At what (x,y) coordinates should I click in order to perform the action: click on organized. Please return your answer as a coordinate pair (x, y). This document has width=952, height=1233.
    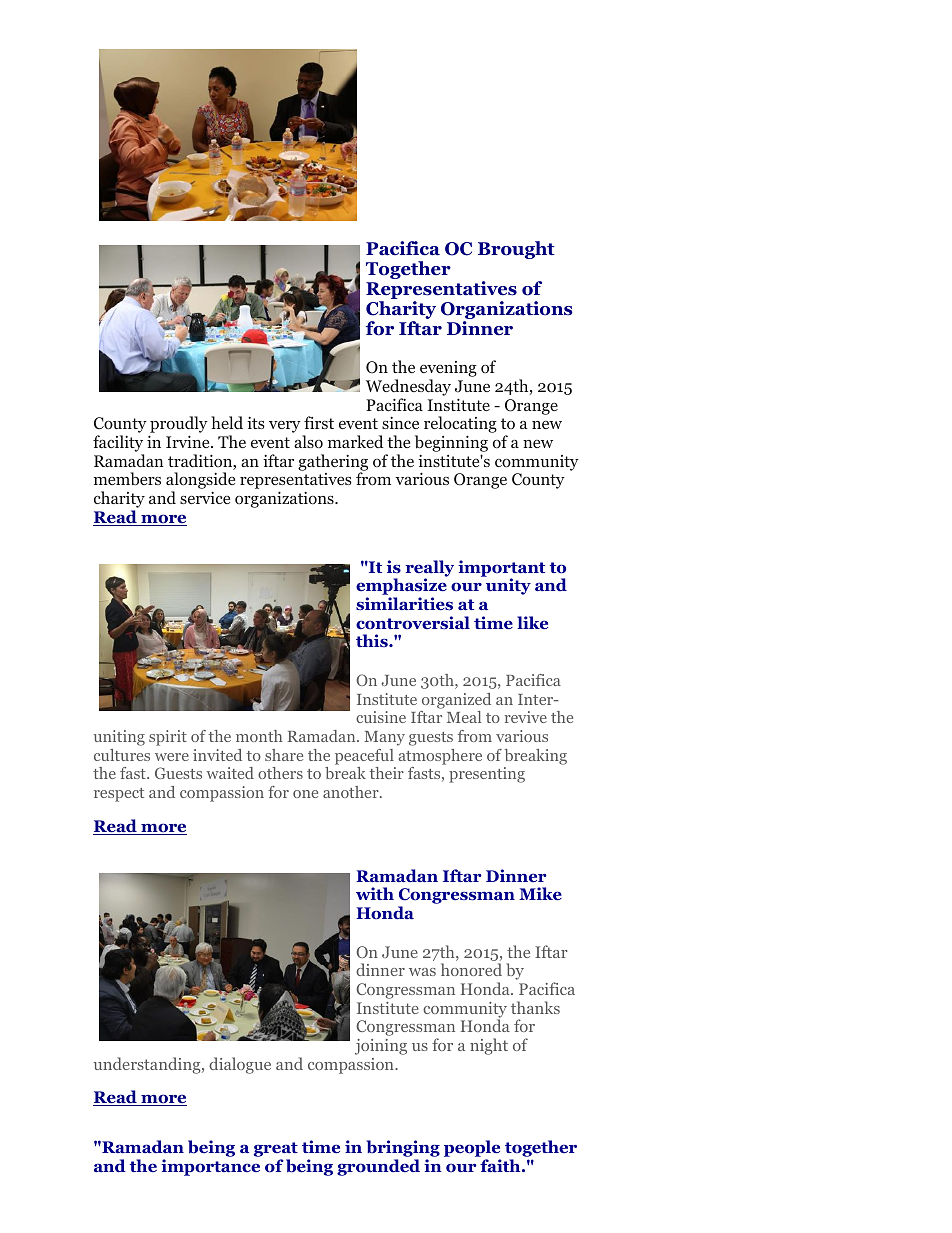
    Looking at the image, I should click on (456, 701).
